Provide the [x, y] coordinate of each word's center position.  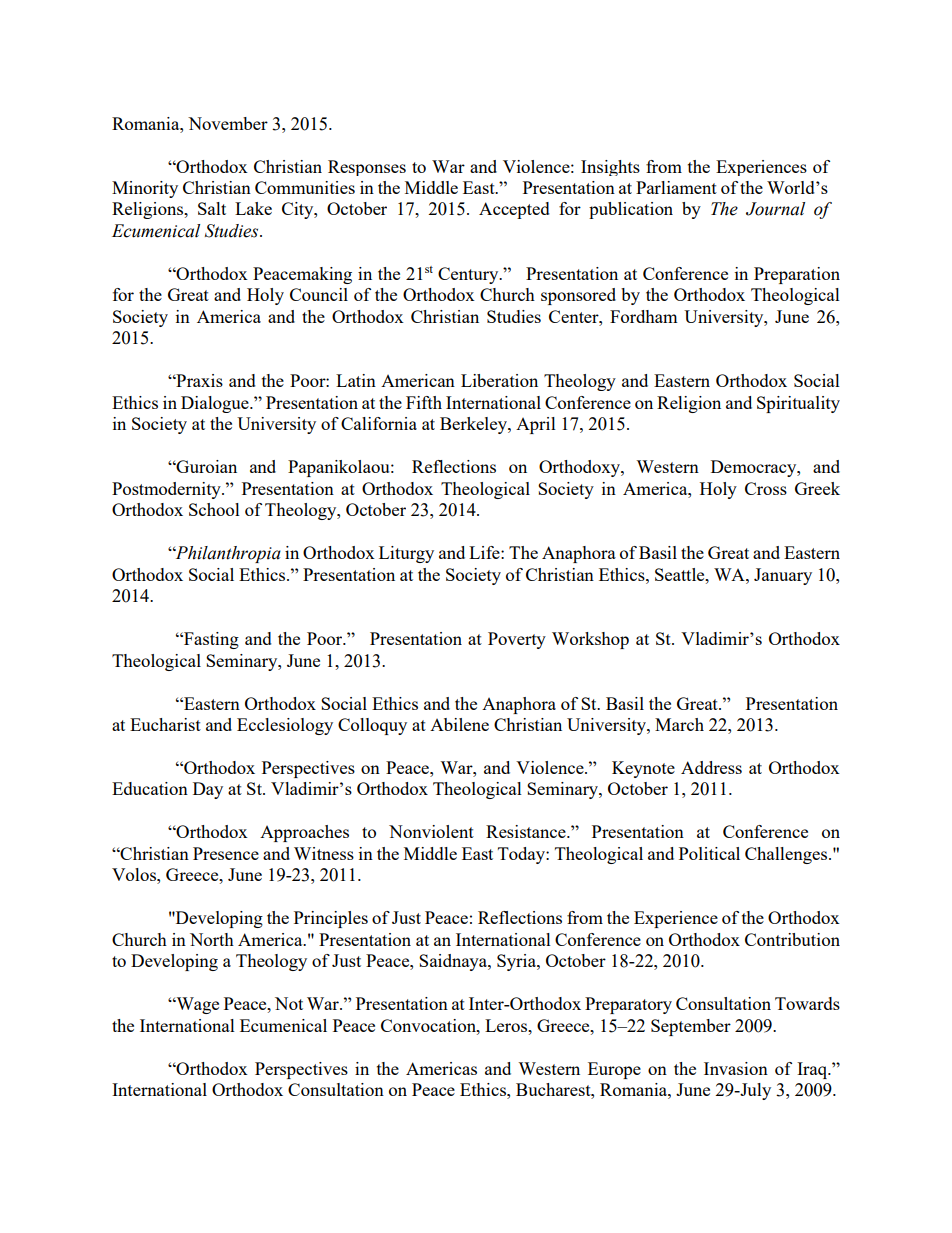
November [228, 123]
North [212, 939]
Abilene [459, 724]
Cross [766, 488]
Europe [614, 1070]
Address [711, 767]
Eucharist [165, 724]
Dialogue [216, 404]
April [536, 425]
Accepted [514, 210]
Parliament [676, 187]
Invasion [736, 1068]
